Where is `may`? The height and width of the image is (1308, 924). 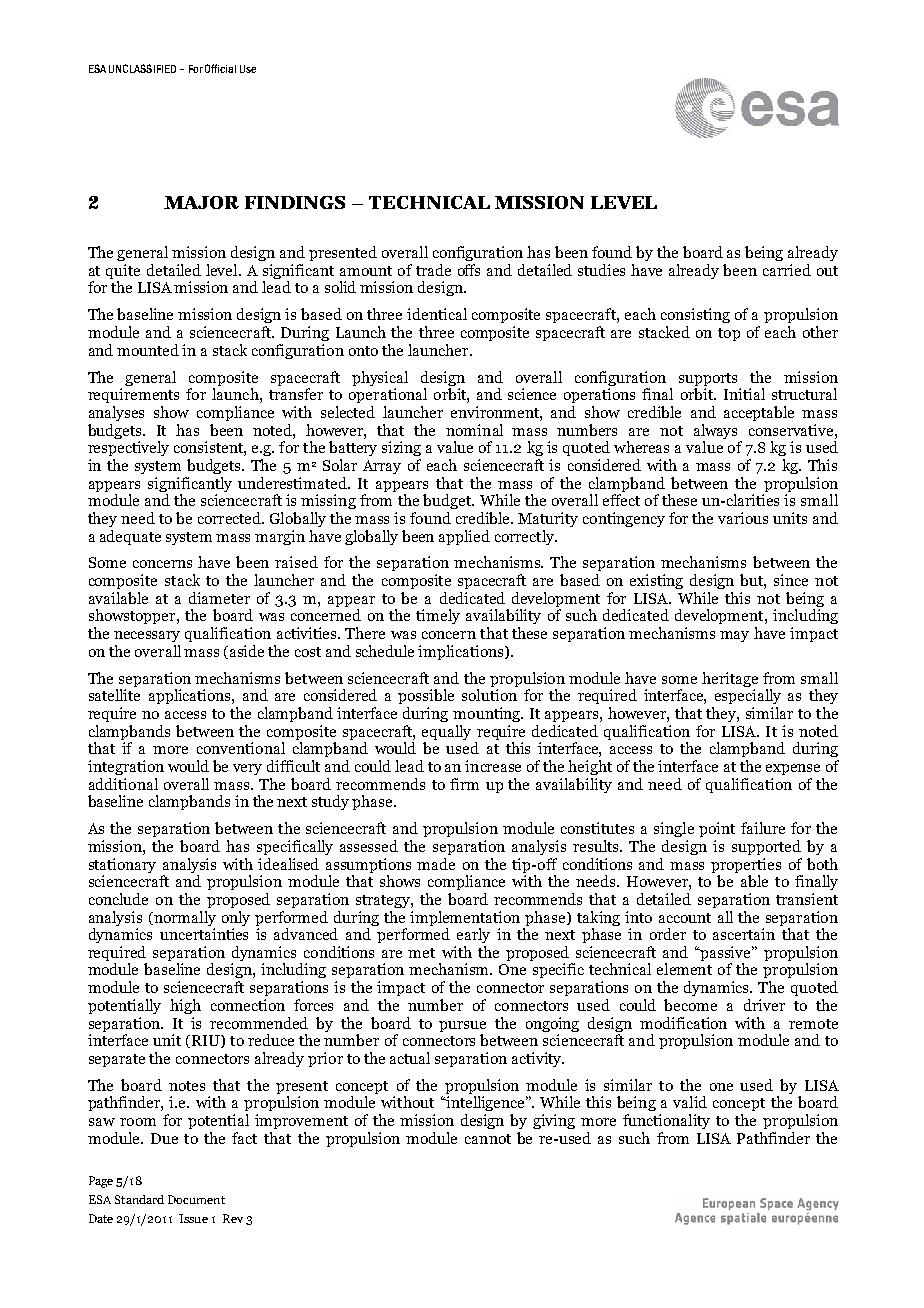 may is located at coordinates (734, 636).
